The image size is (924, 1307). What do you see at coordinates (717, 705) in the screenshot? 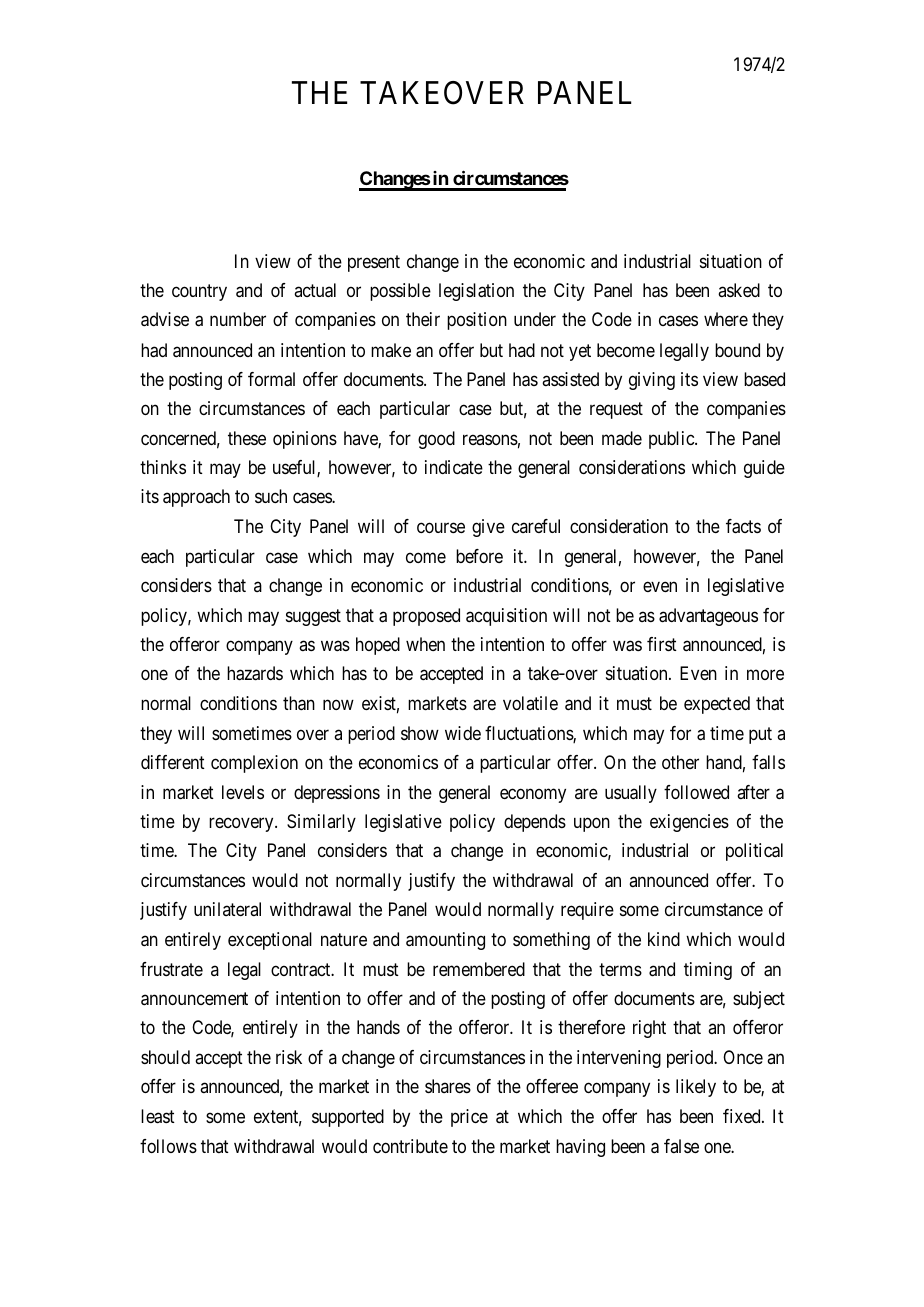
I see `expected` at bounding box center [717, 705].
